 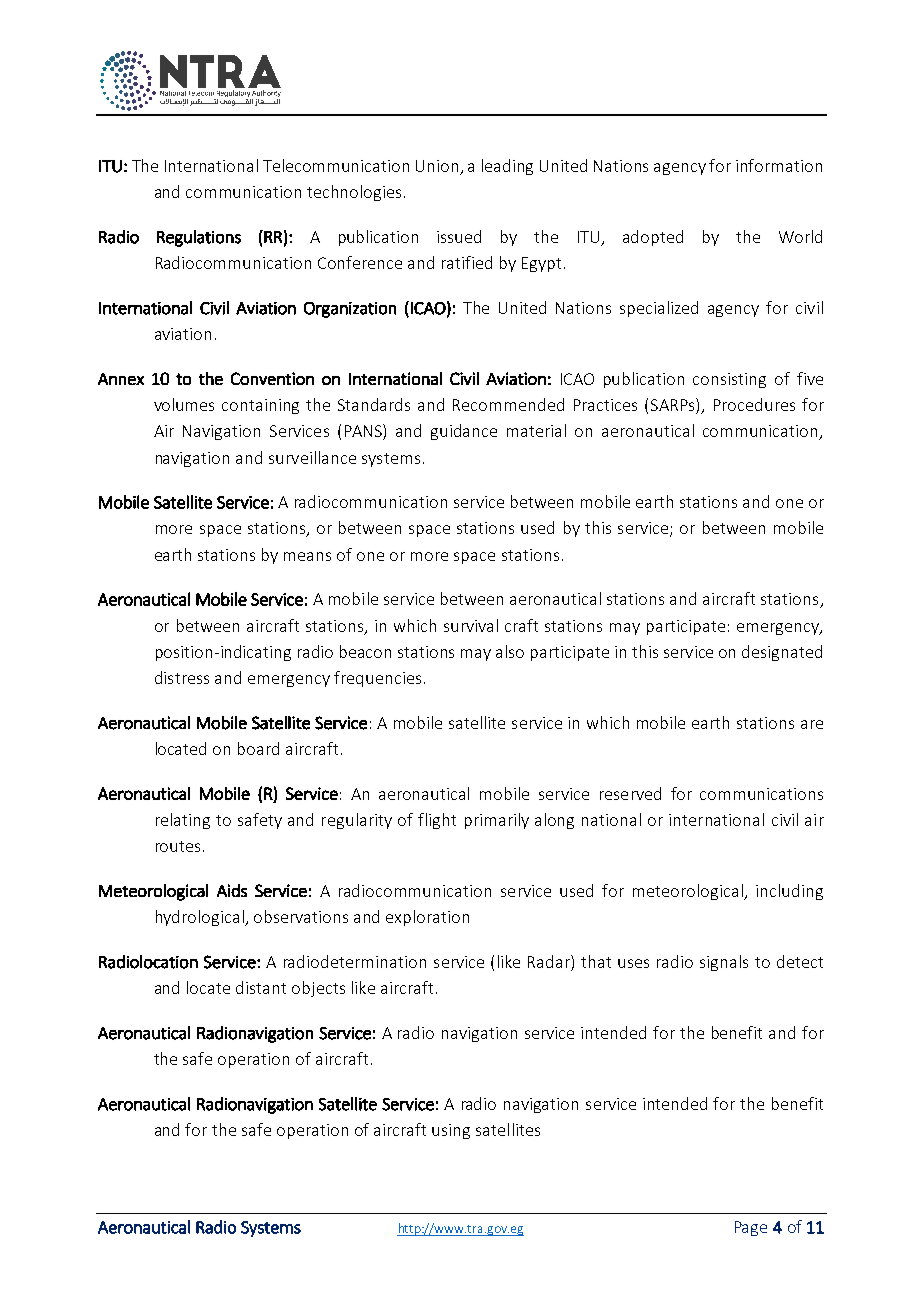 I want to click on information, so click(x=779, y=165).
